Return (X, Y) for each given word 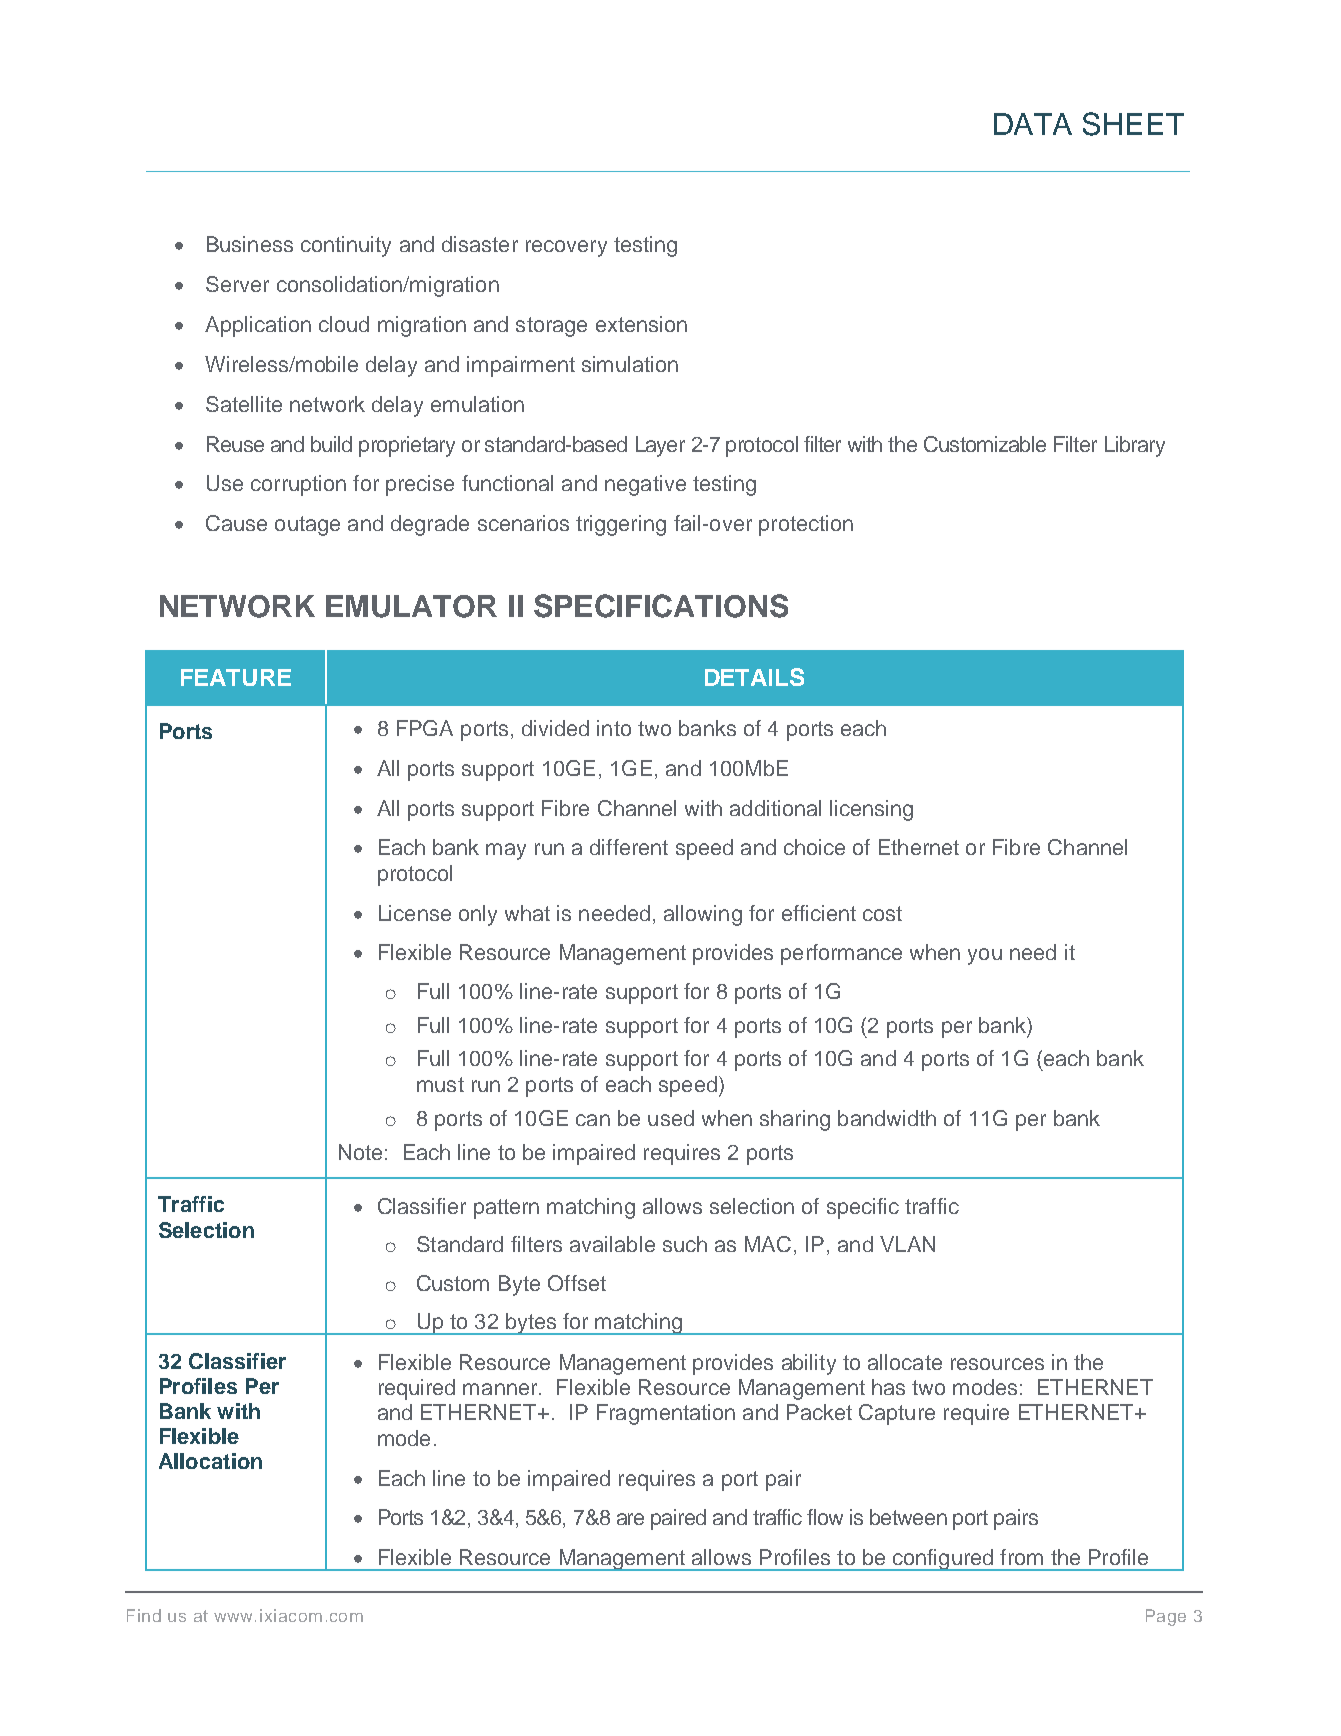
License (415, 913)
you (985, 956)
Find (144, 1615)
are (630, 1519)
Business (250, 244)
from (1021, 1557)
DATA (1033, 124)
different (629, 847)
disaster (480, 244)
